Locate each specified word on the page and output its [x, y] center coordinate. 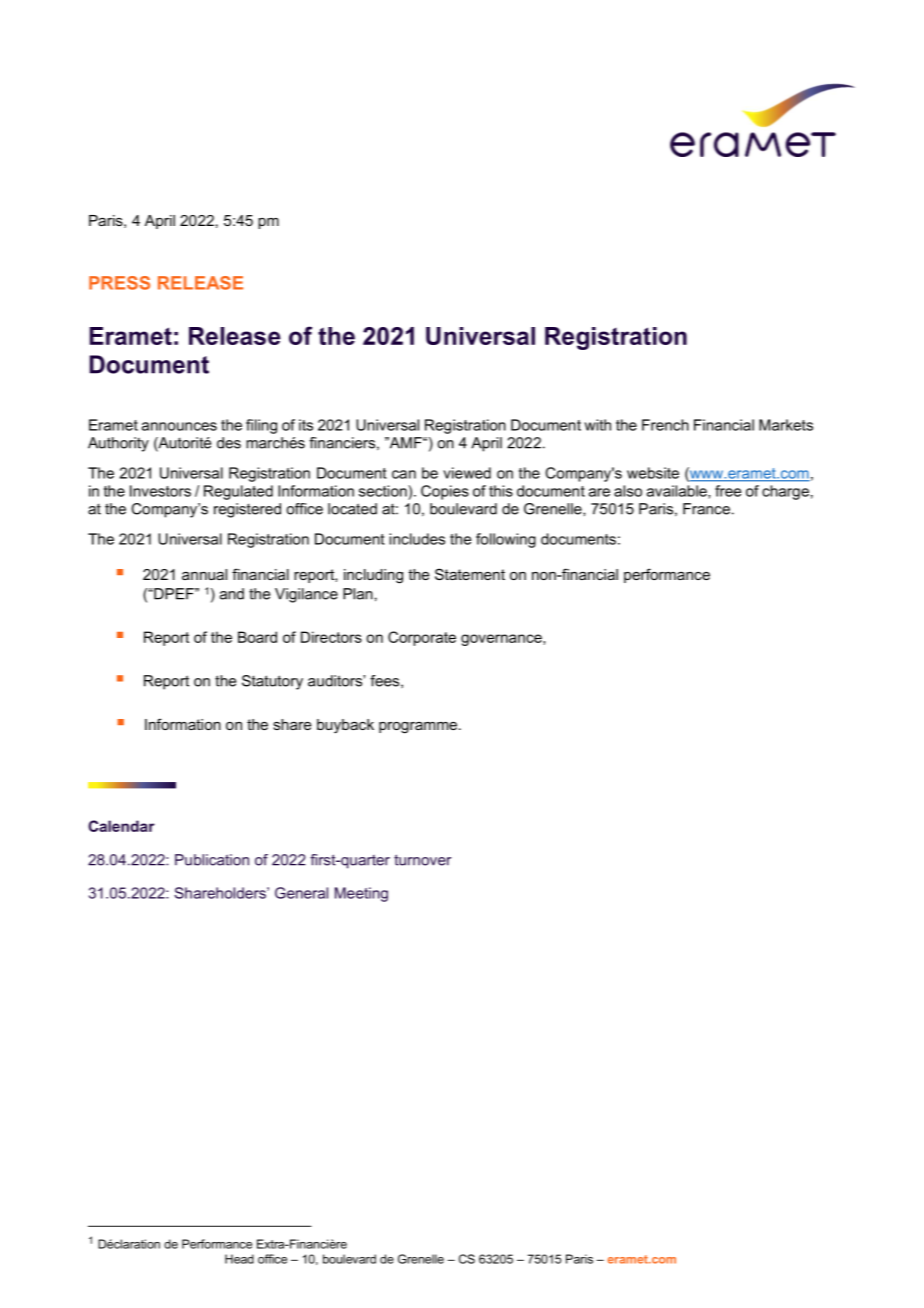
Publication [212, 860]
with [597, 425]
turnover [422, 860]
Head [239, 1259]
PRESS [119, 283]
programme [419, 728]
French [665, 425]
